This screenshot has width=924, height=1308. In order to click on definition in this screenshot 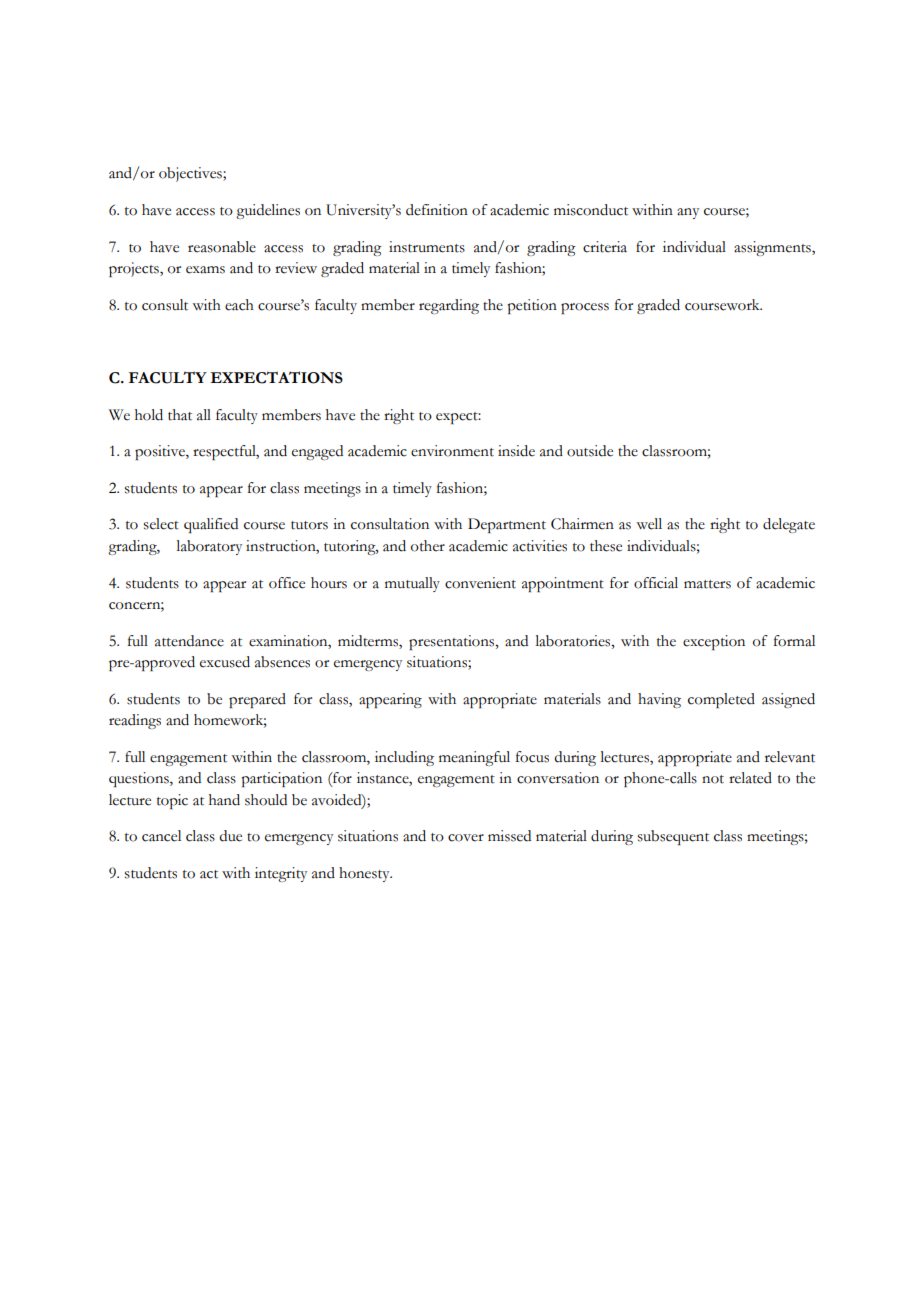, I will do `click(437, 210)`.
